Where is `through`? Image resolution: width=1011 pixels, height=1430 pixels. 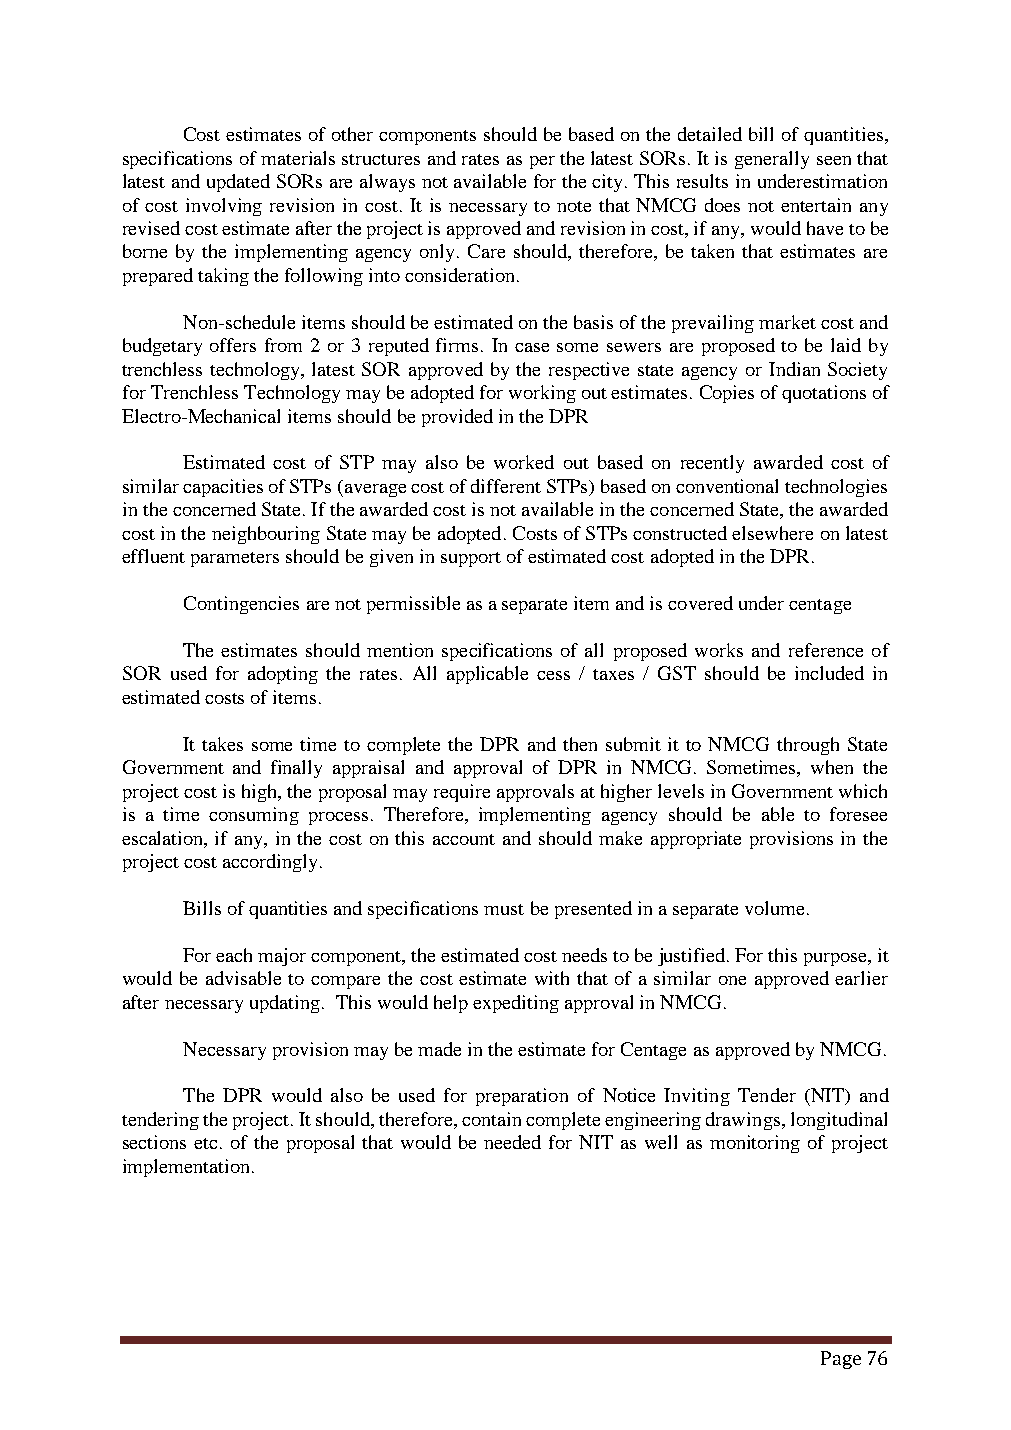 through is located at coordinates (808, 746).
